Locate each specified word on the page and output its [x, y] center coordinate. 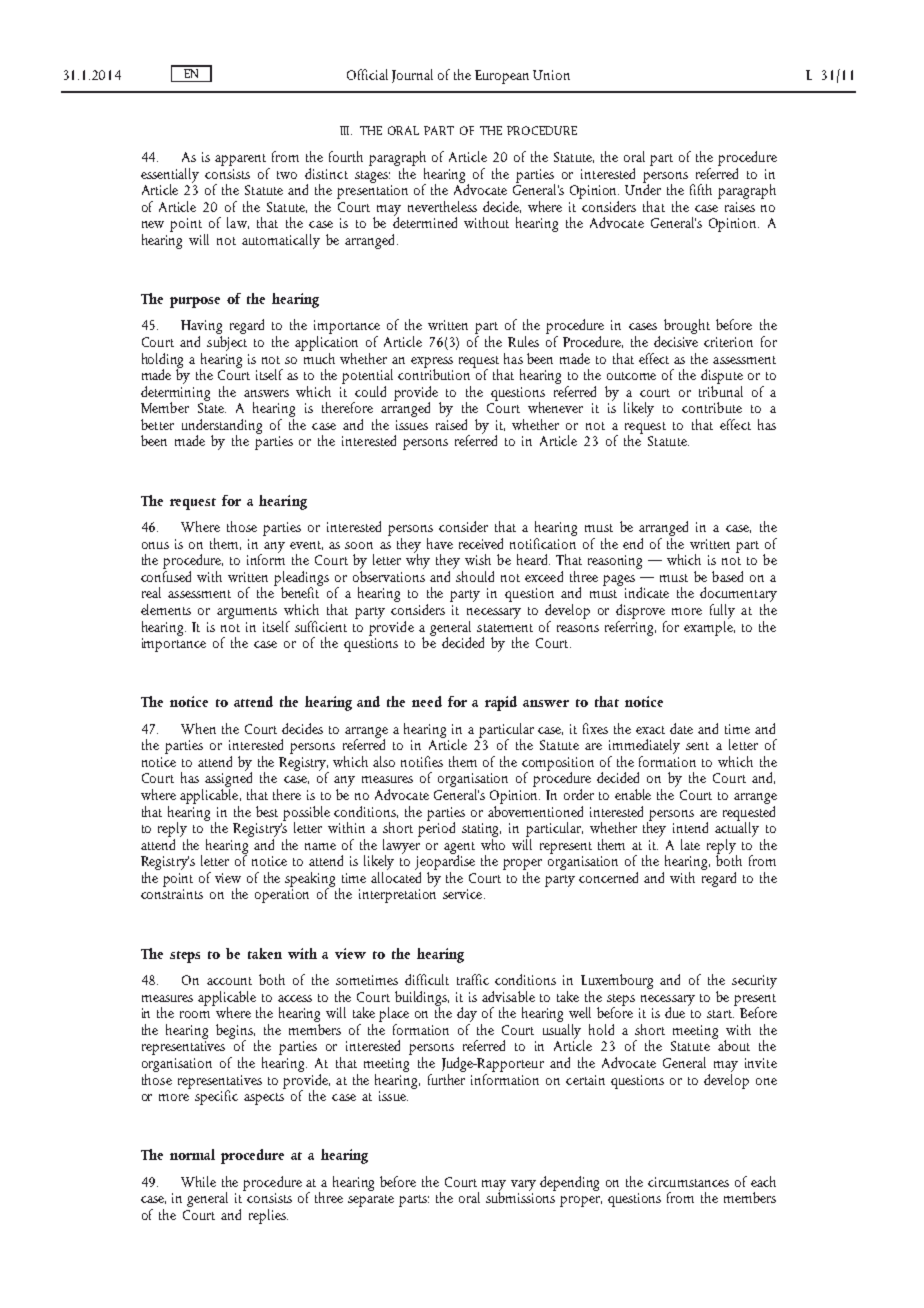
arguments [247, 613]
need [427, 701]
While [198, 1181]
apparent [240, 160]
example [709, 627]
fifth [701, 189]
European [502, 77]
